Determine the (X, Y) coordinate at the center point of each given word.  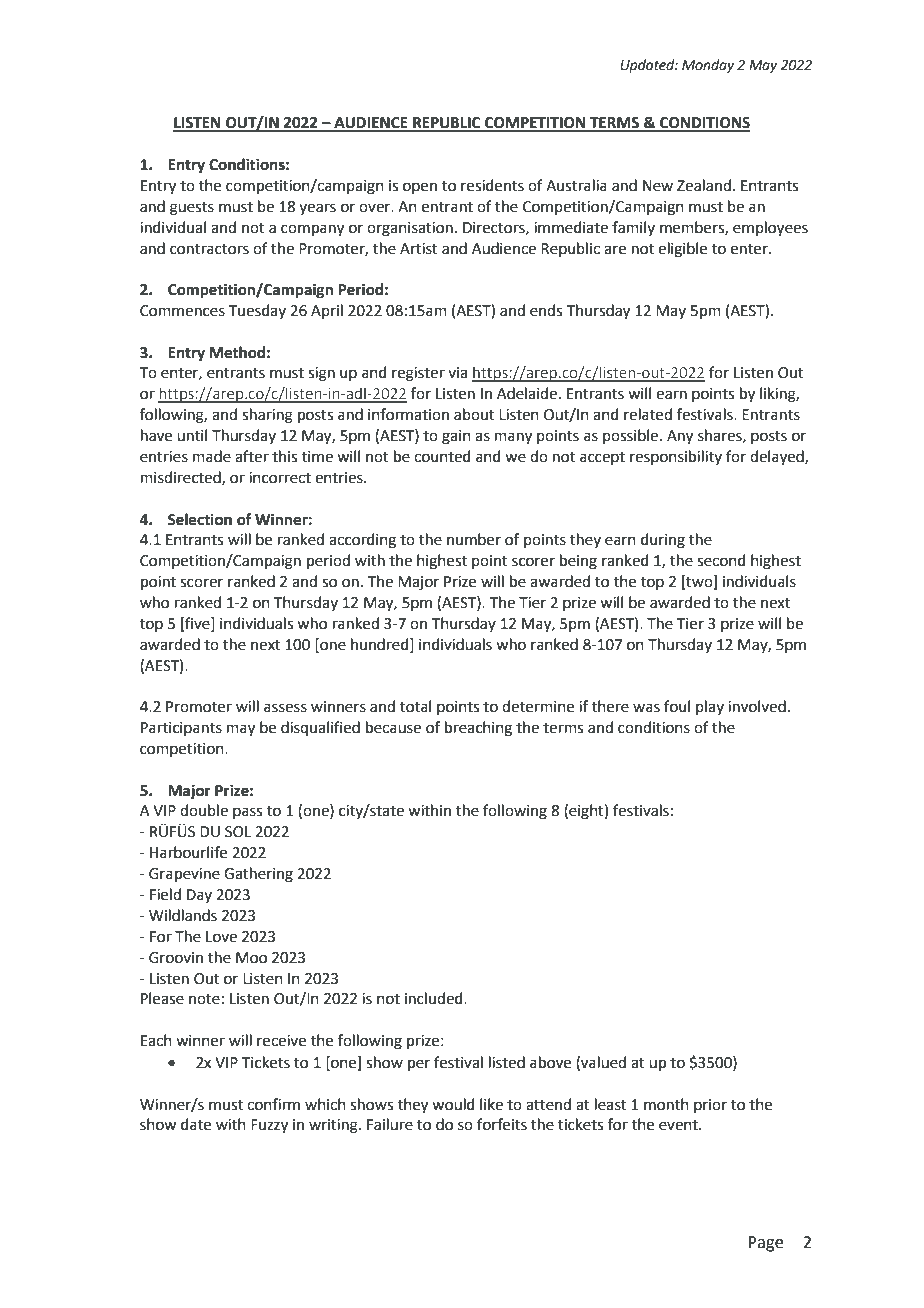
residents (492, 185)
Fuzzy (269, 1126)
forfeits (502, 1124)
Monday (708, 66)
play (710, 707)
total (415, 706)
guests (192, 209)
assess (285, 708)
